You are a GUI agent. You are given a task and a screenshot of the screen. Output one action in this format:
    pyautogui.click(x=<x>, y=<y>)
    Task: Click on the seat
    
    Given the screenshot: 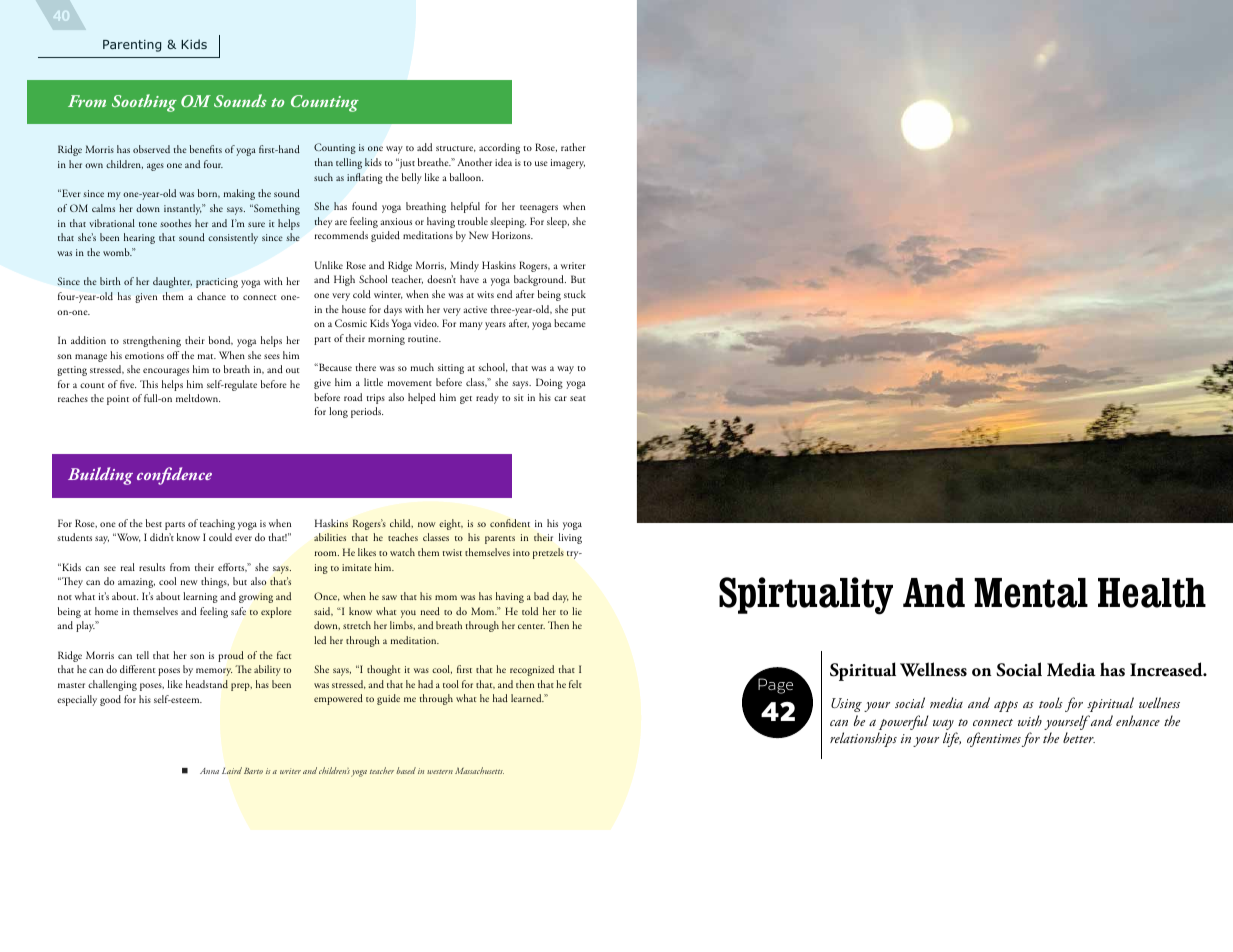 What is the action you would take?
    pyautogui.click(x=578, y=398)
